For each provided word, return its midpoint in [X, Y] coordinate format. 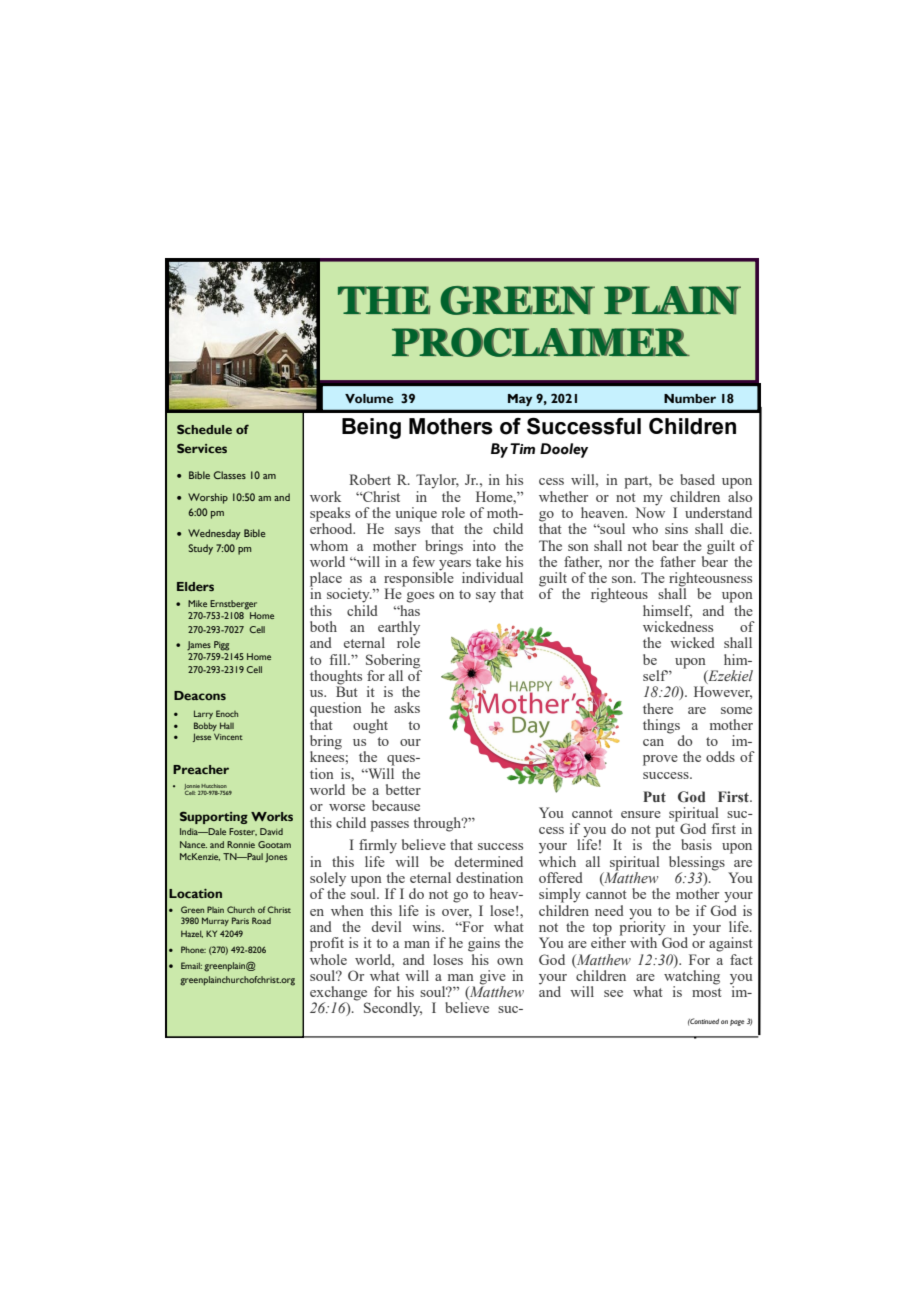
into [484, 545]
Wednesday [214, 534]
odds [720, 756]
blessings [697, 864]
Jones [276, 857]
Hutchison [214, 786]
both [323, 626]
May [520, 400]
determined [489, 861]
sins [676, 528]
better [403, 789]
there [658, 708]
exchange [339, 994]
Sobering [393, 661]
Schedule [204, 429]
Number [690, 398]
